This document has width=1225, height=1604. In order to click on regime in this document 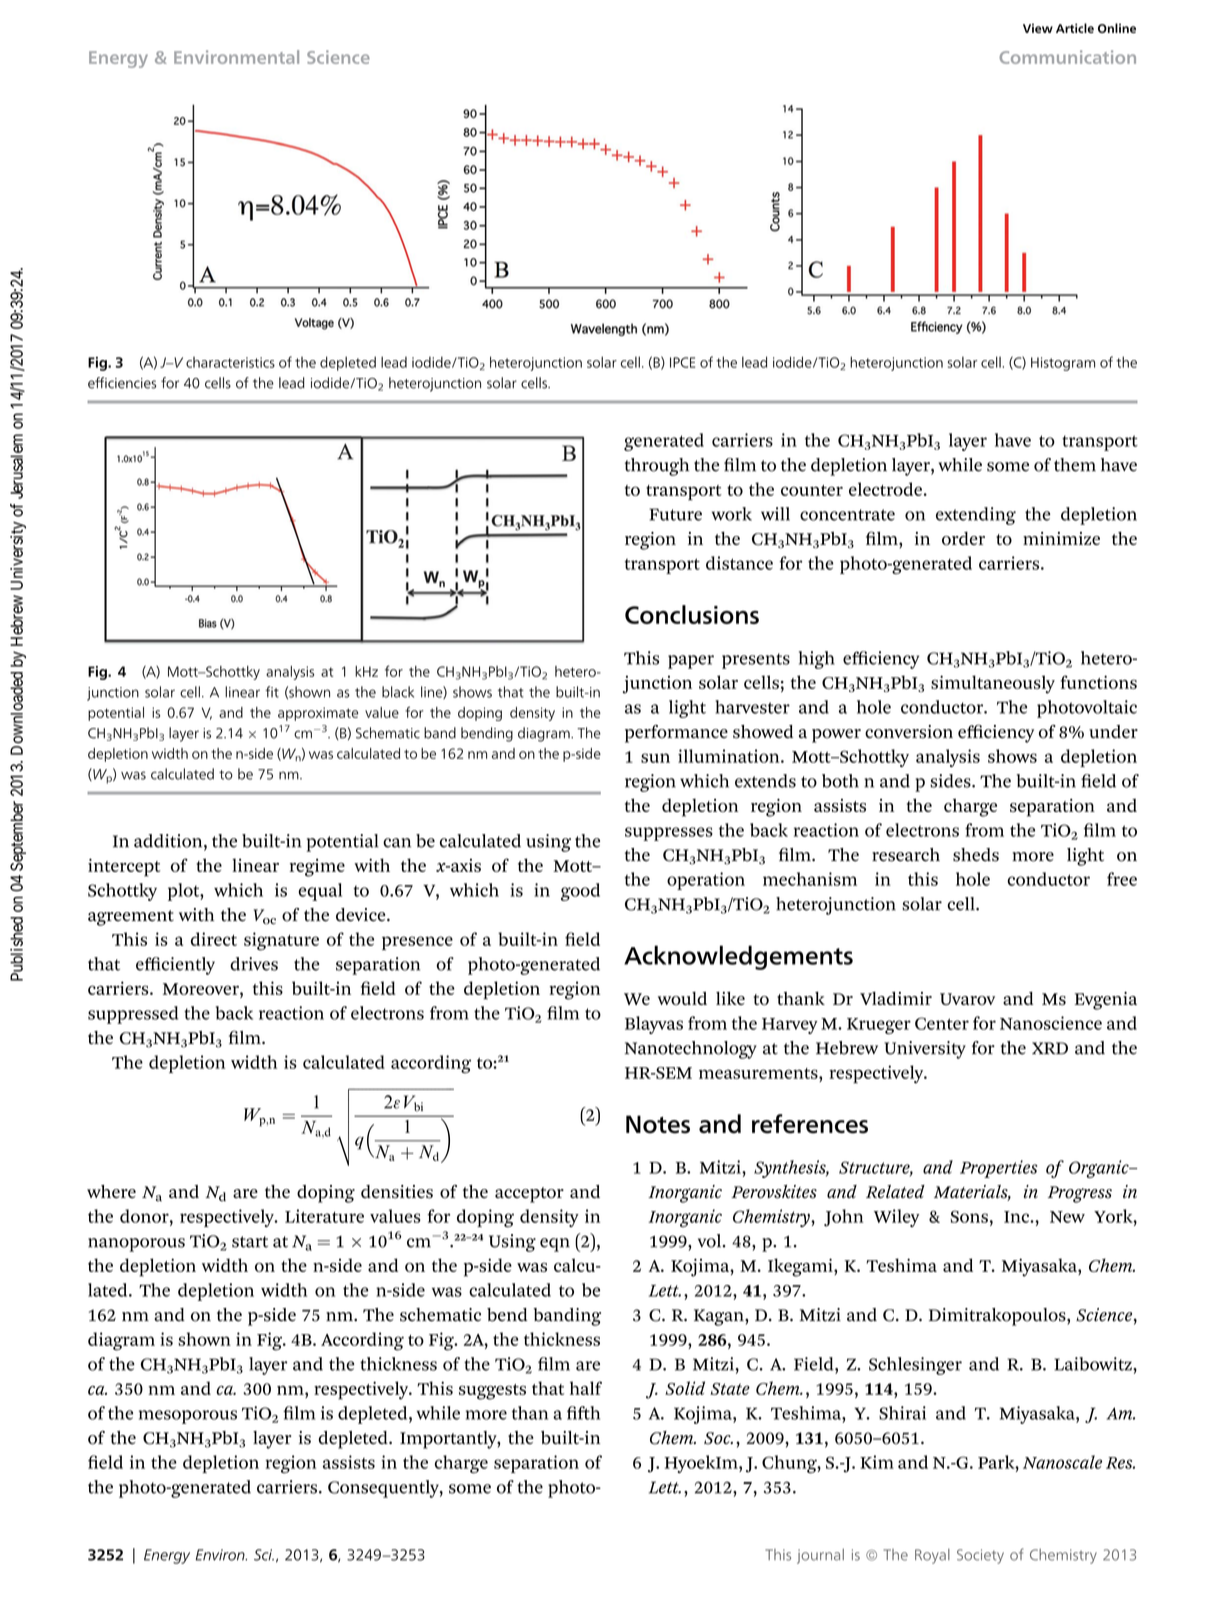, I will do `click(317, 867)`.
